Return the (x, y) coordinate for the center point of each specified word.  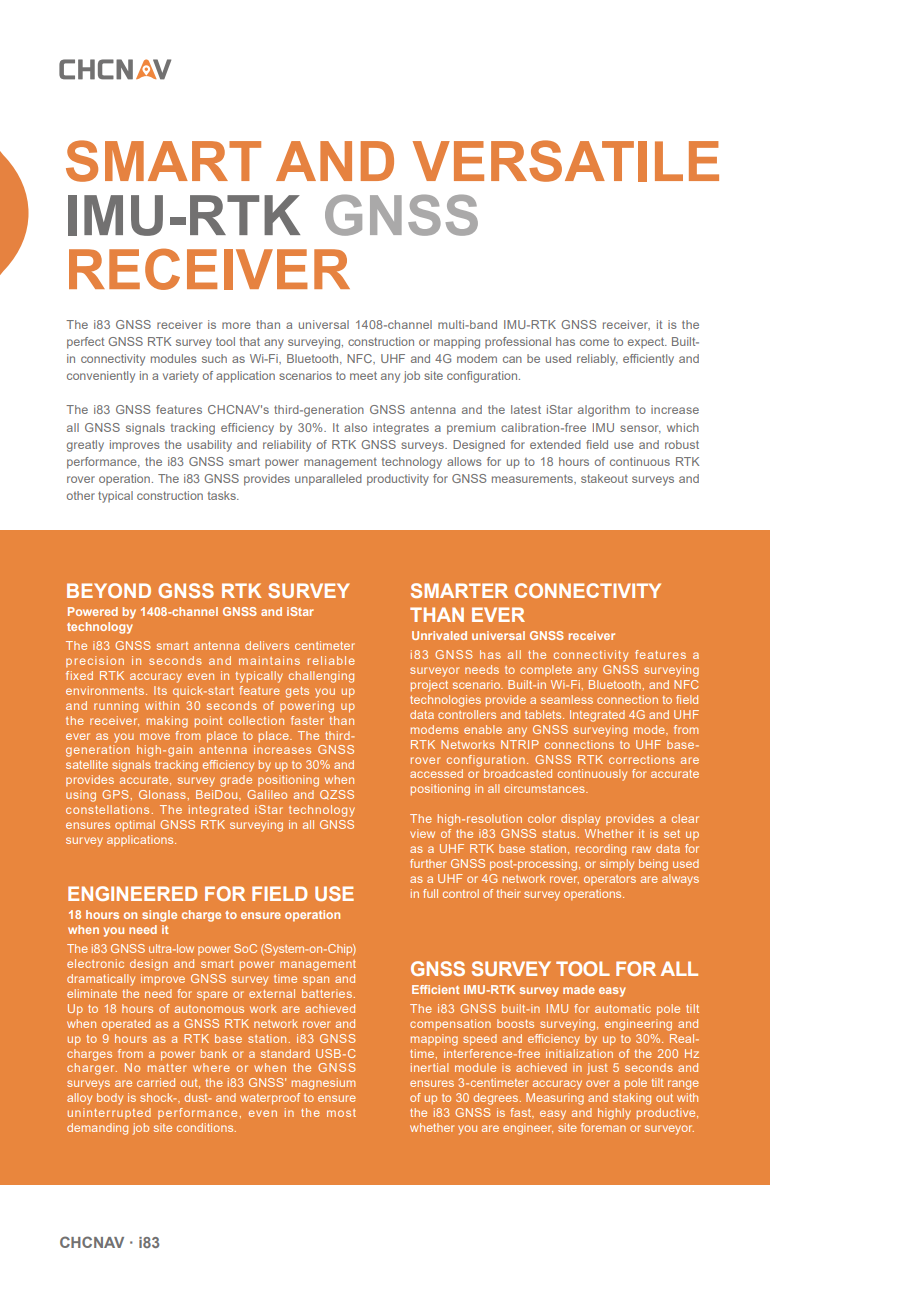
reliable (331, 660)
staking (632, 1099)
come (594, 342)
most (341, 1113)
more (236, 325)
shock (158, 1097)
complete (546, 670)
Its (160, 690)
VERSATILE (566, 161)
